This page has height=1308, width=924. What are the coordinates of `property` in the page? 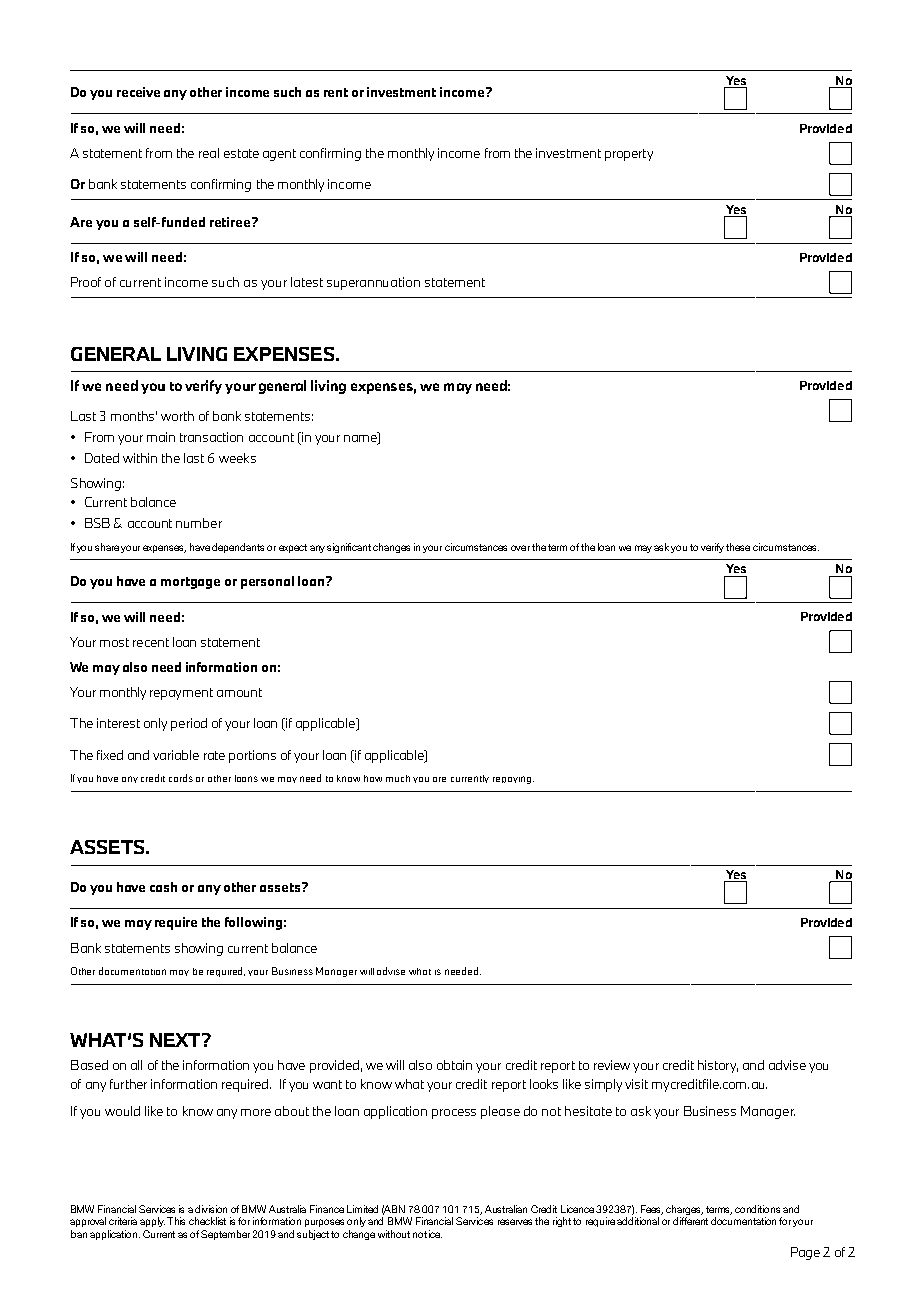 It's located at (629, 155).
